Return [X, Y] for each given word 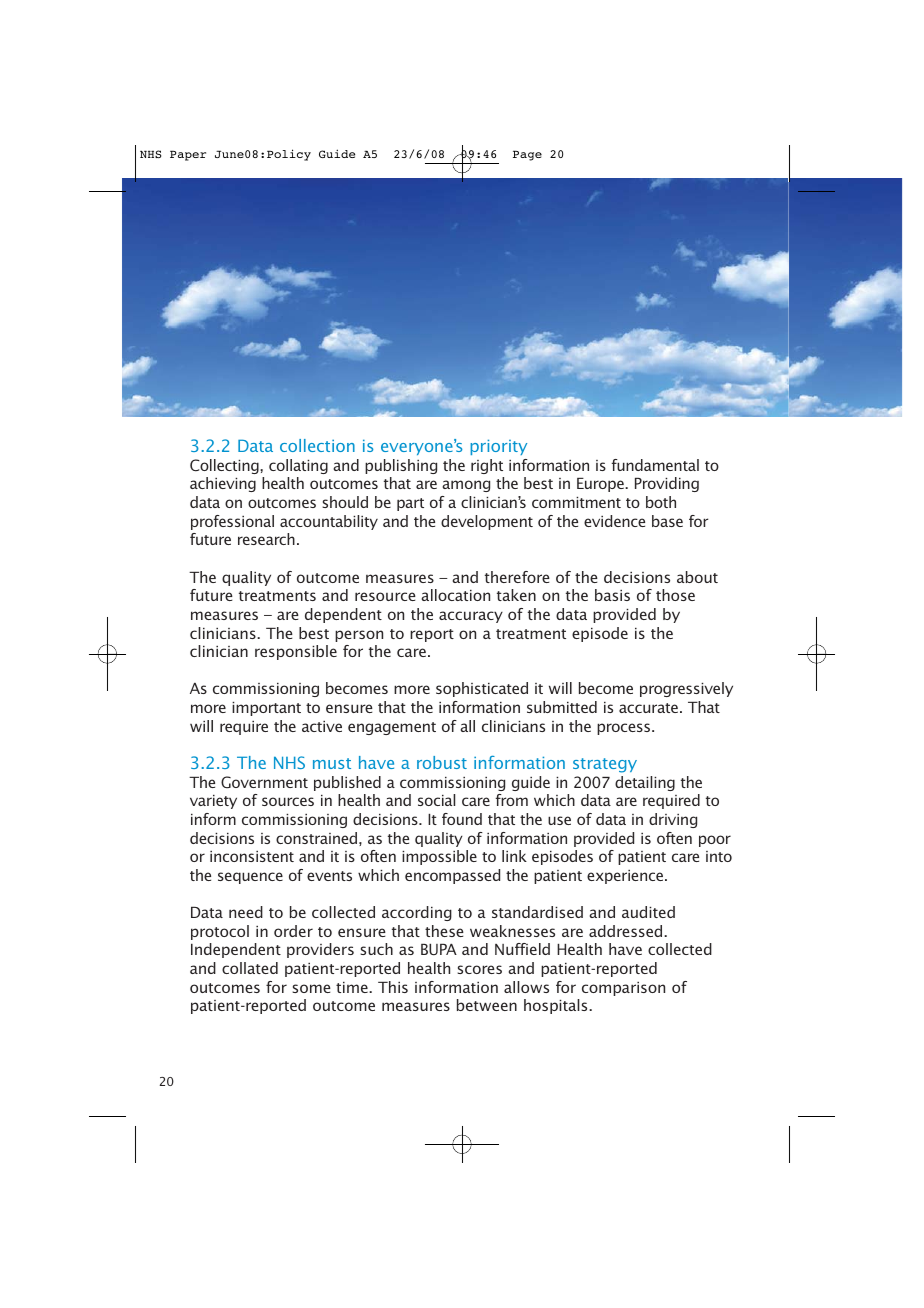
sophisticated [482, 689]
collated [250, 968]
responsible [296, 652]
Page [527, 155]
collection [317, 445]
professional [232, 522]
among [466, 486]
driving [673, 820]
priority [498, 447]
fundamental [655, 465]
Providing [667, 484]
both [661, 502]
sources [288, 801]
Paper [188, 155]
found [462, 819]
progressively [686, 689]
